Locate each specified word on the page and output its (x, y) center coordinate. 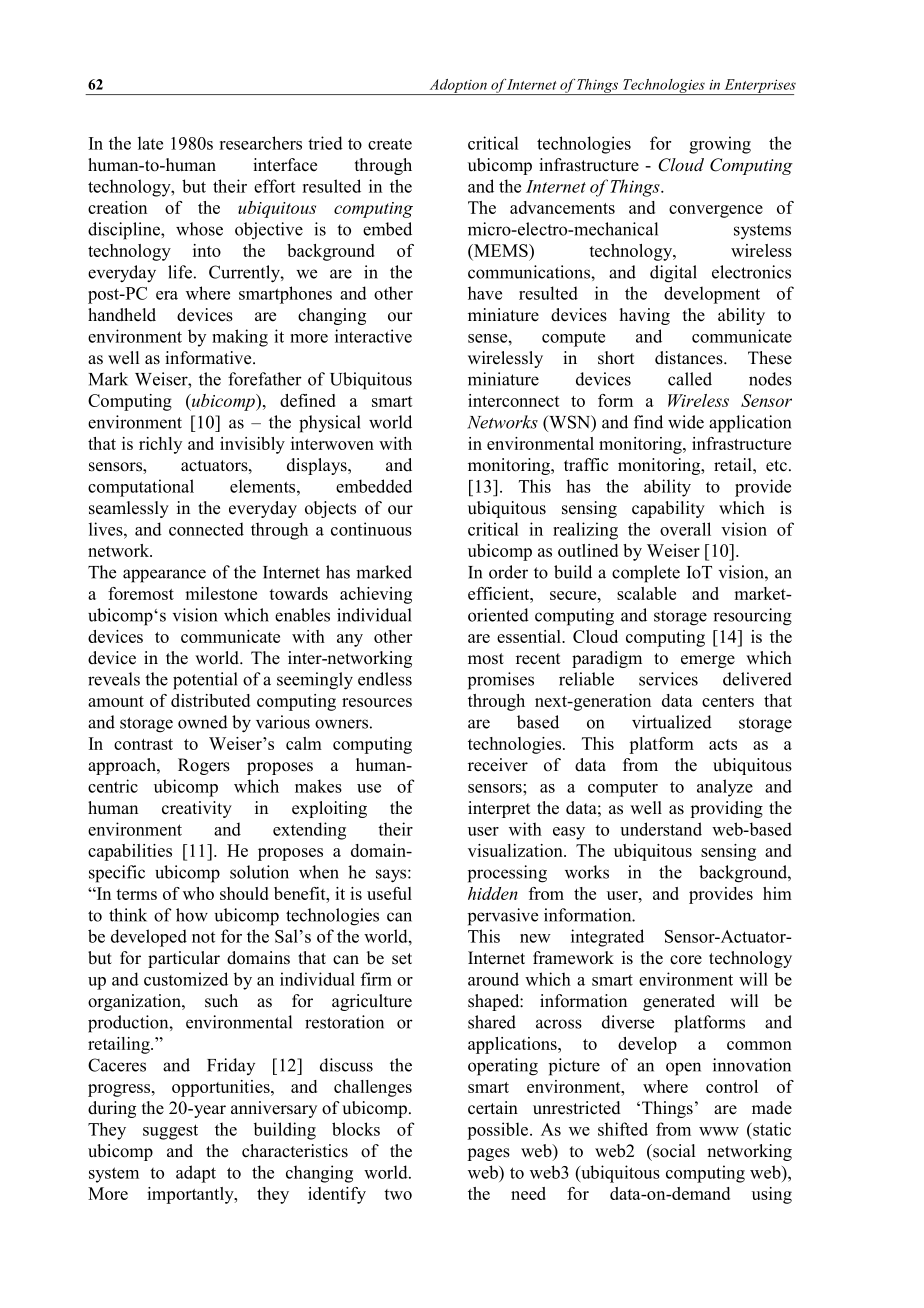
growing (720, 145)
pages (488, 1154)
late (150, 143)
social (673, 1151)
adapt (196, 1174)
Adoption (458, 87)
